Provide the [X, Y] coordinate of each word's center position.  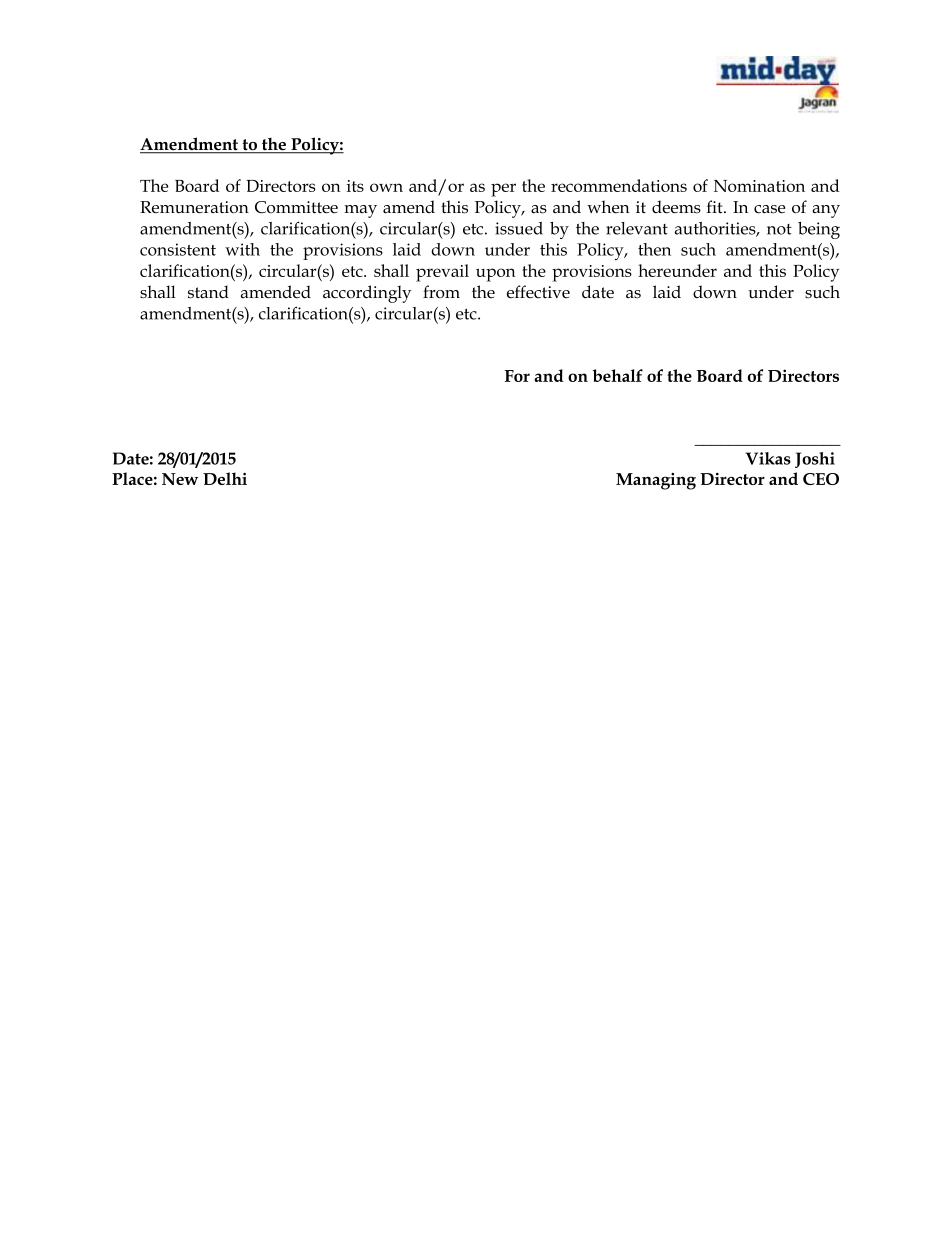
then [654, 249]
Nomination [759, 186]
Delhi [225, 478]
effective [538, 292]
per [503, 190]
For [517, 376]
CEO [821, 479]
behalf [617, 375]
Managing [656, 481]
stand [208, 292]
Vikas [768, 458]
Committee [296, 207]
